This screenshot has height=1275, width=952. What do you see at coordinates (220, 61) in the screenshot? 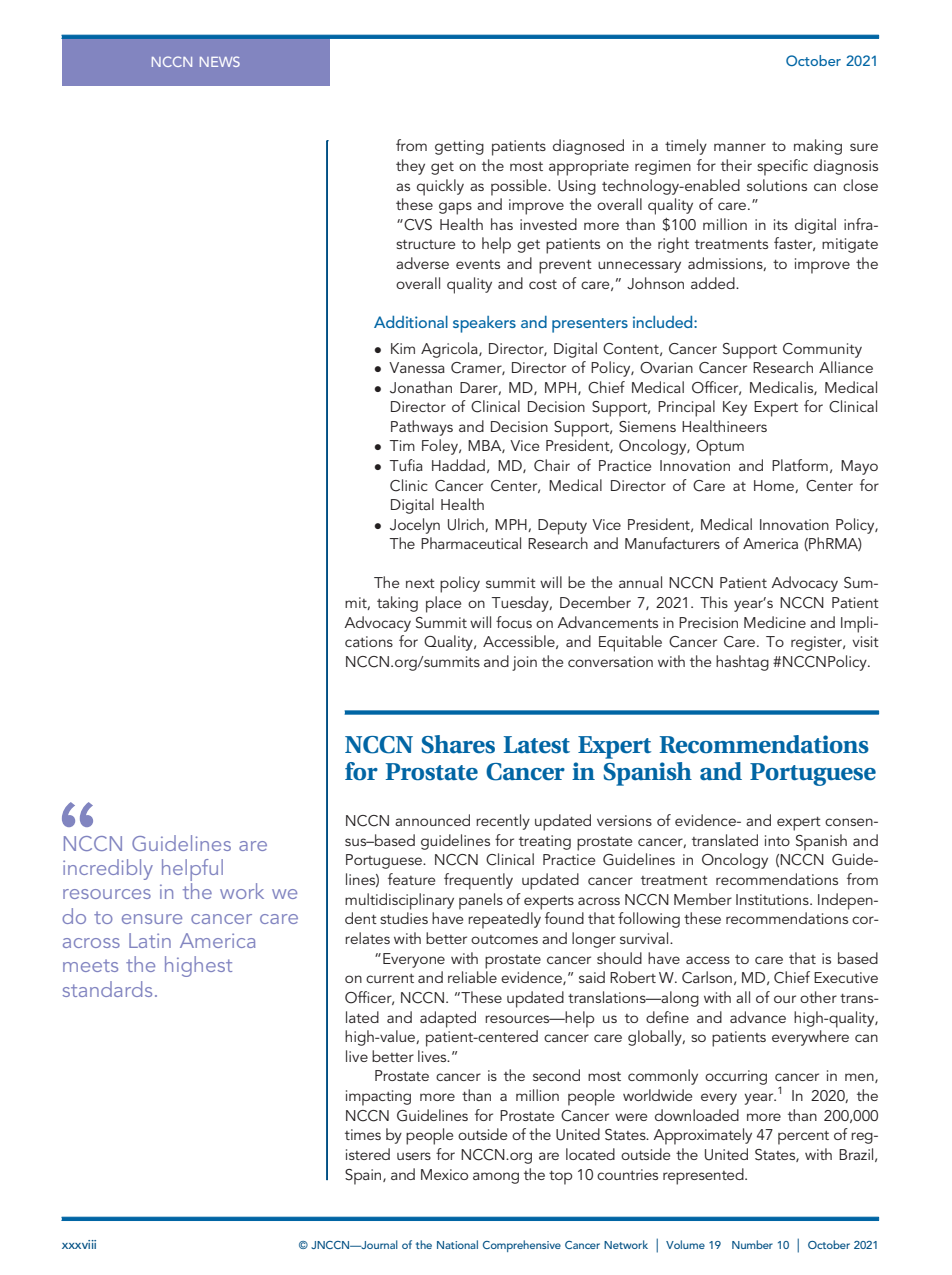
I see `NEWS` at bounding box center [220, 61].
